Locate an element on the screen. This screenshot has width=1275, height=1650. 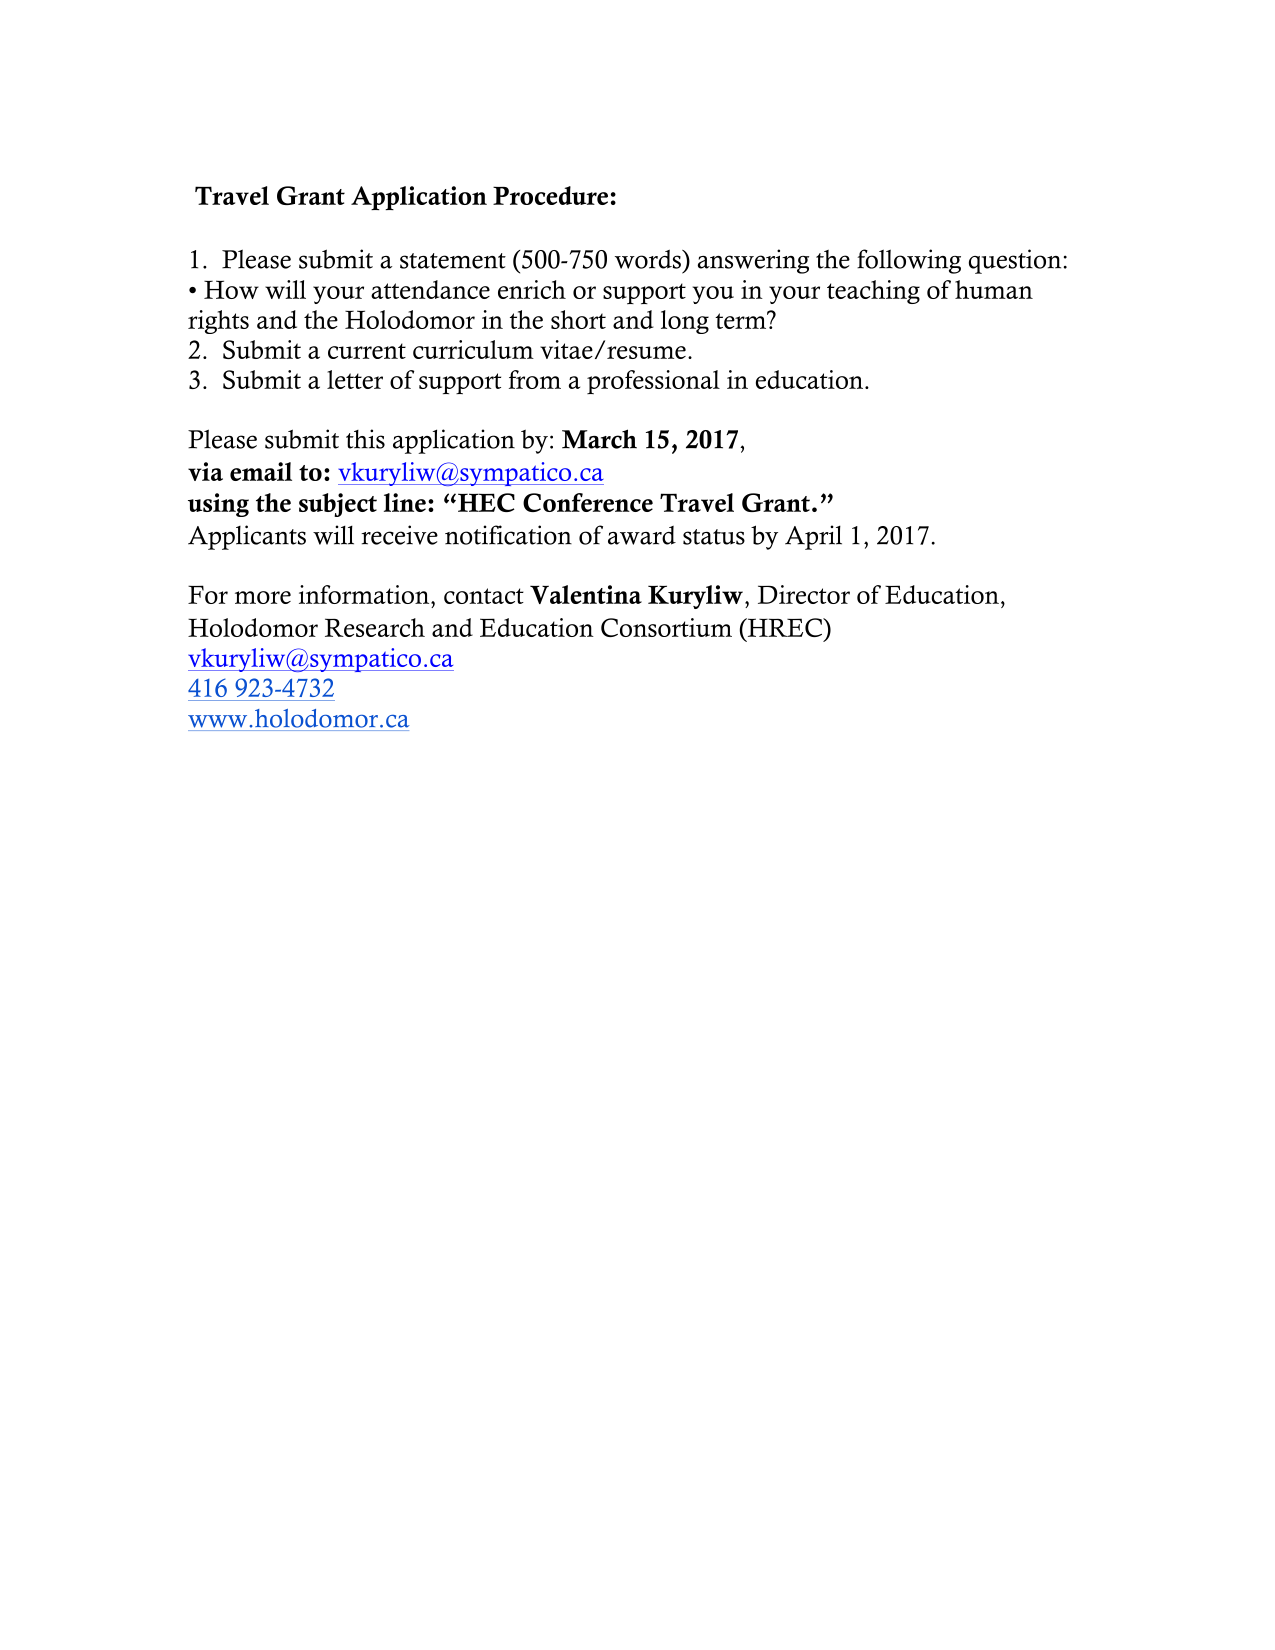
short is located at coordinates (578, 319).
